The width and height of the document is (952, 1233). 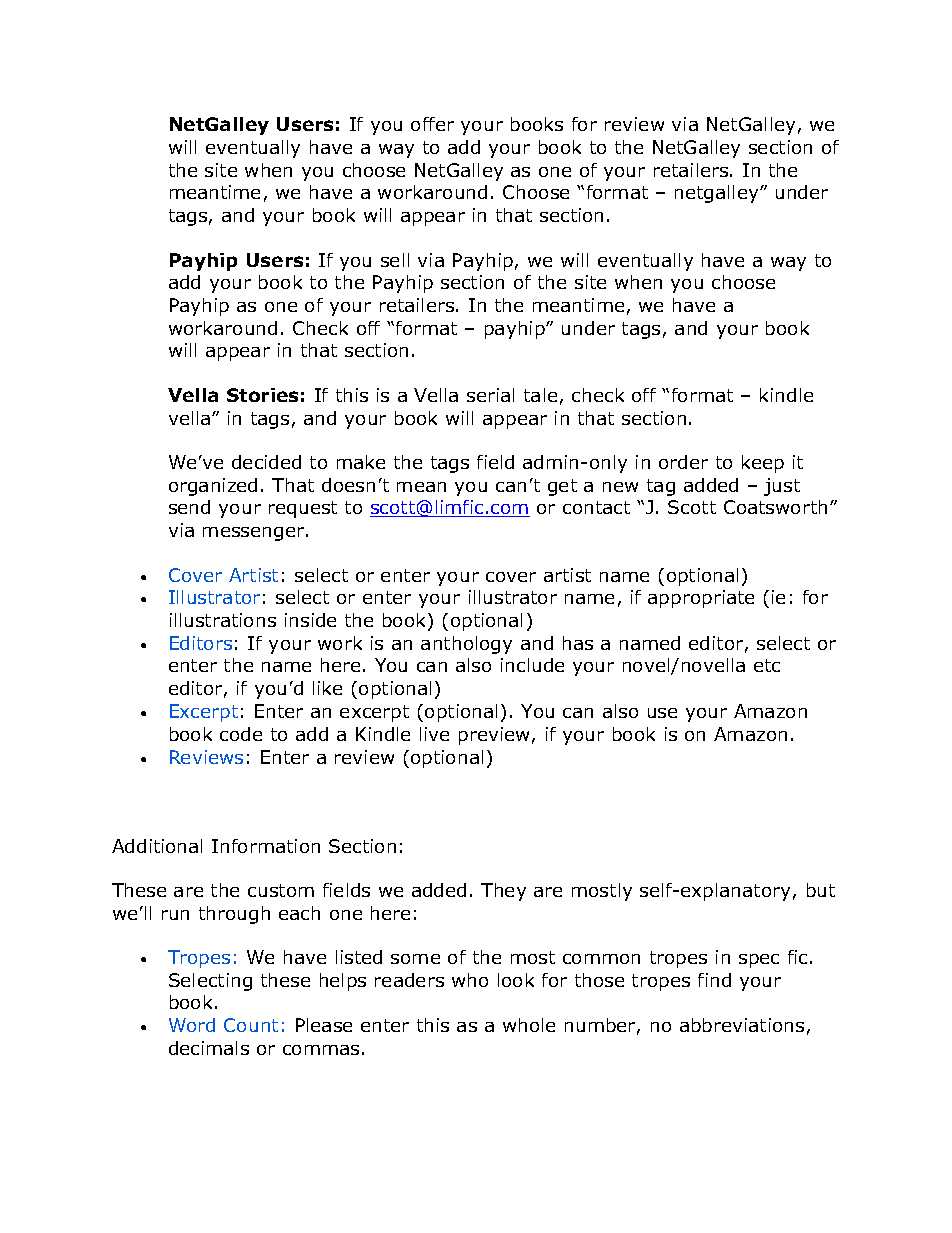 What do you see at coordinates (157, 846) in the document?
I see `Additional` at bounding box center [157, 846].
